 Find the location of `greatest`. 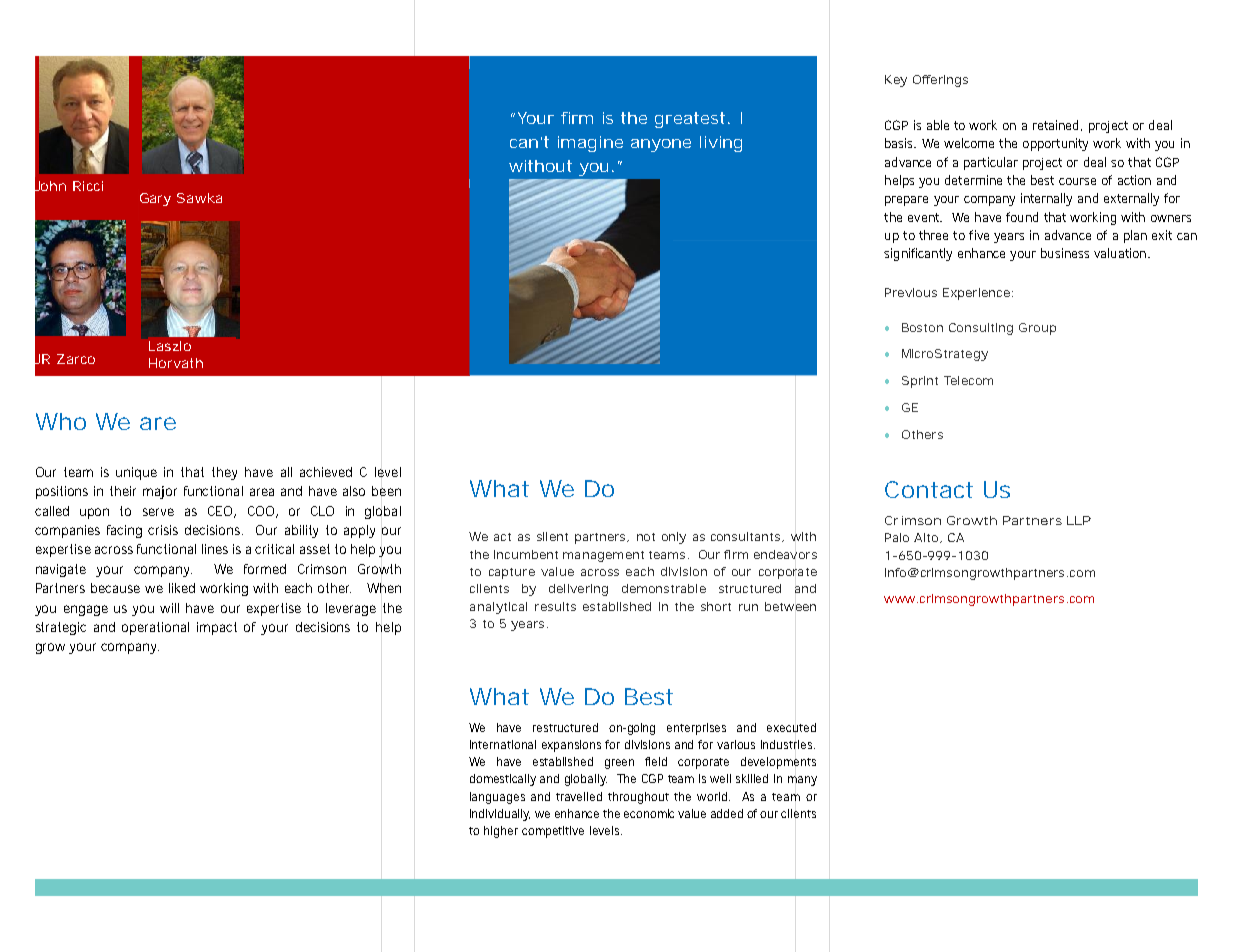

greatest is located at coordinates (690, 120).
